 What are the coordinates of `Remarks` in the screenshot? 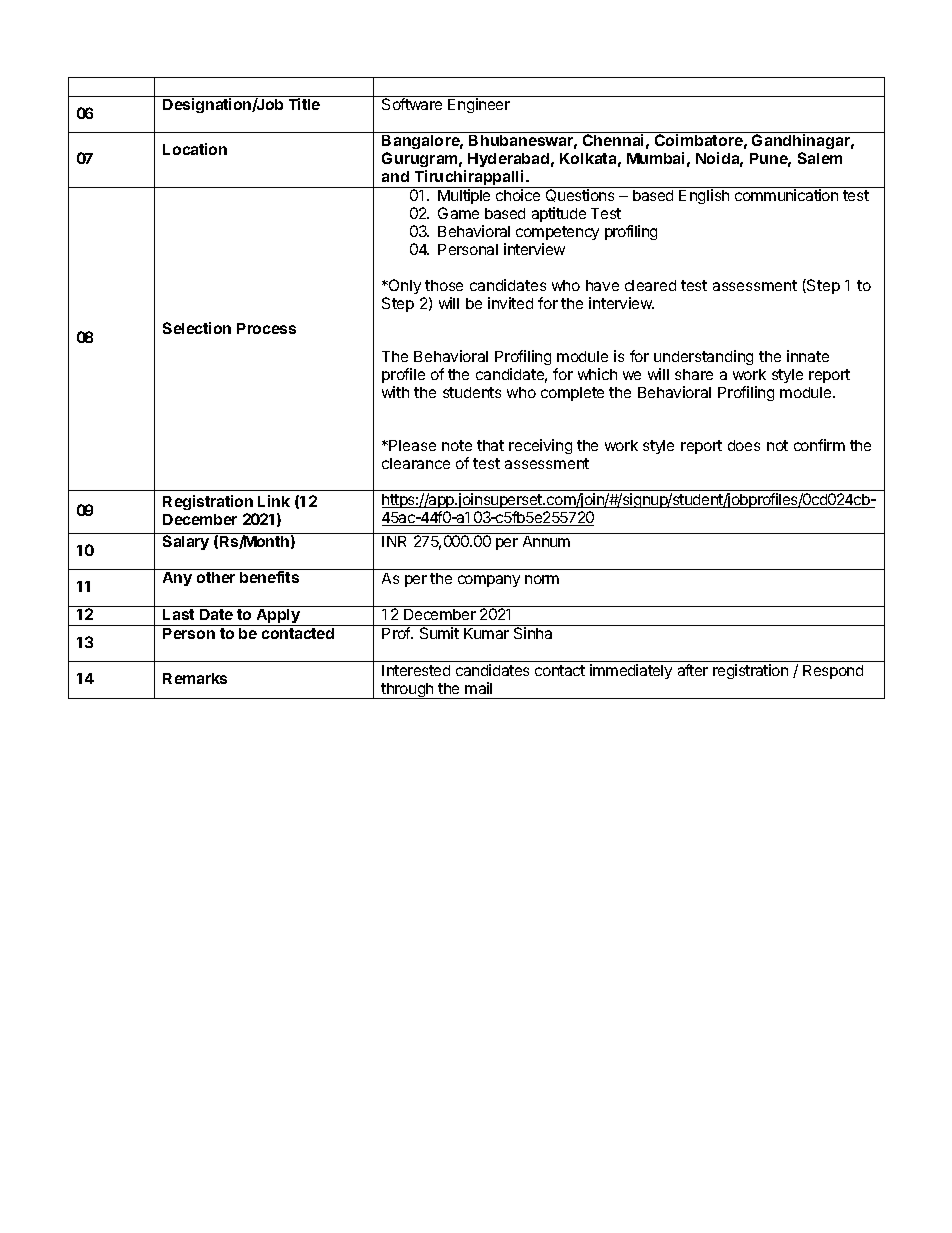 It's located at (195, 678).
